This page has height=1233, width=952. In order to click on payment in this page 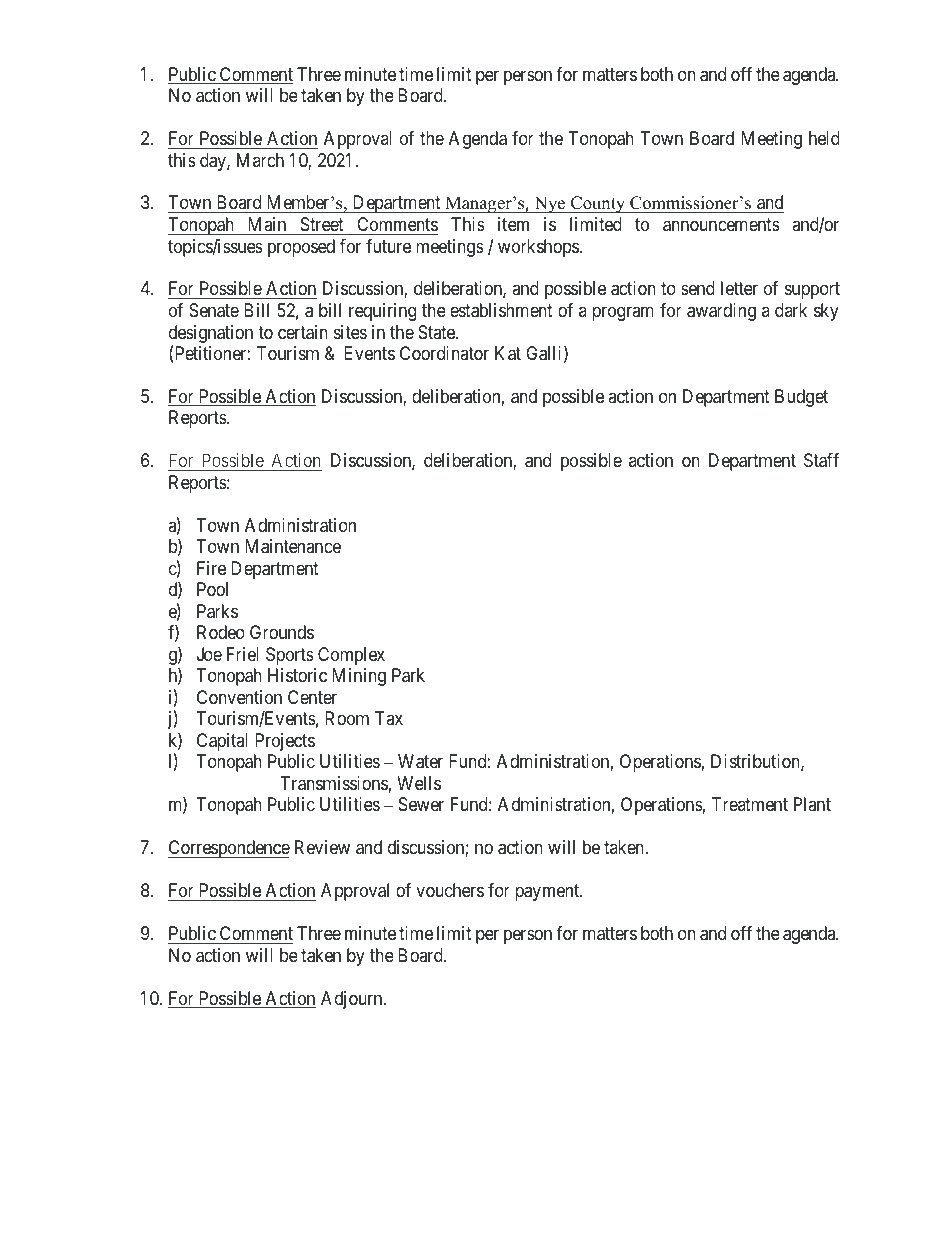, I will do `click(548, 892)`.
